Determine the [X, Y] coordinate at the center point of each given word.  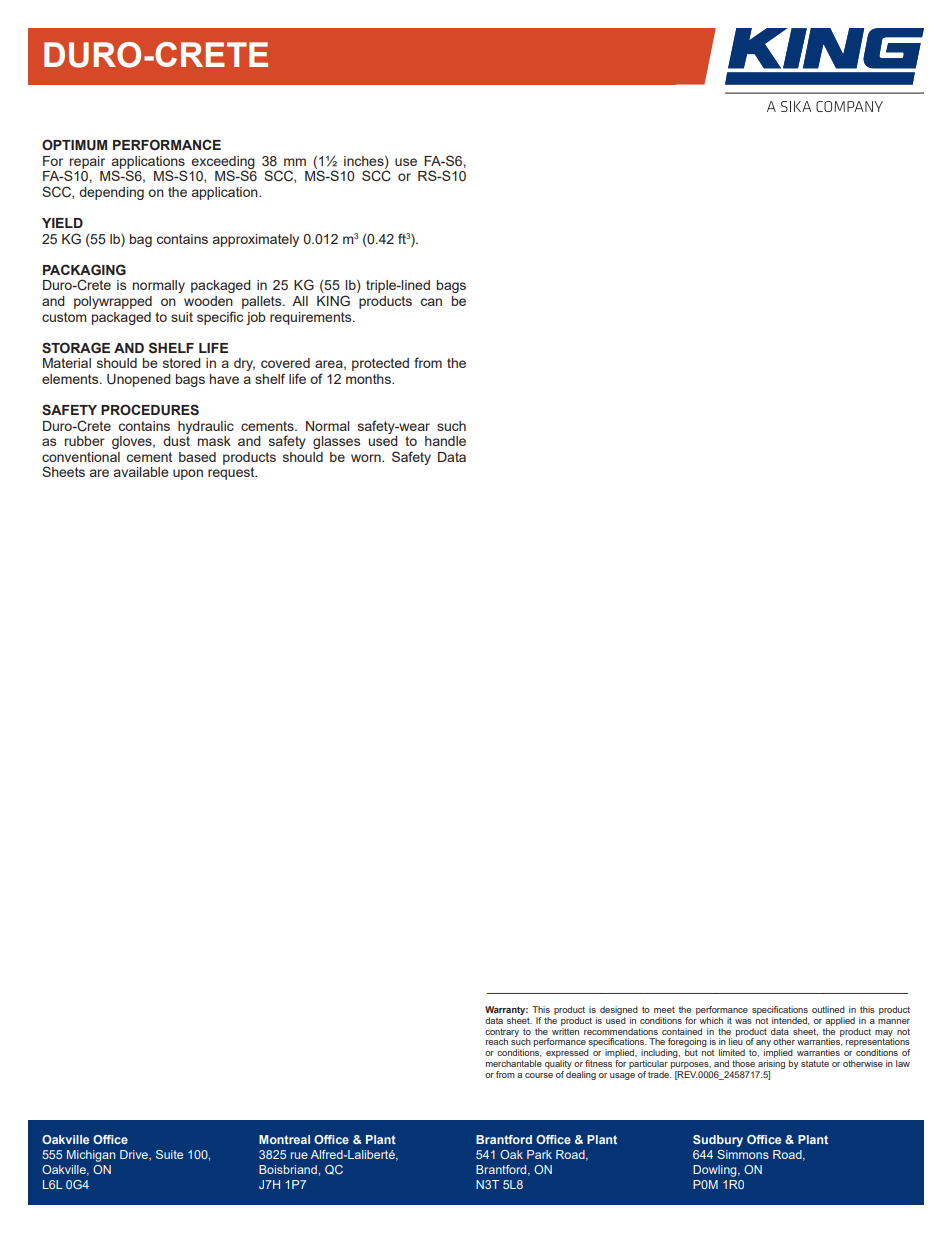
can [431, 302]
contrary [502, 1033]
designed [619, 1010]
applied [840, 1021]
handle [445, 441]
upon [188, 474]
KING [333, 300]
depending [111, 193]
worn [367, 458]
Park [539, 1154]
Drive [135, 1155]
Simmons [743, 1154]
